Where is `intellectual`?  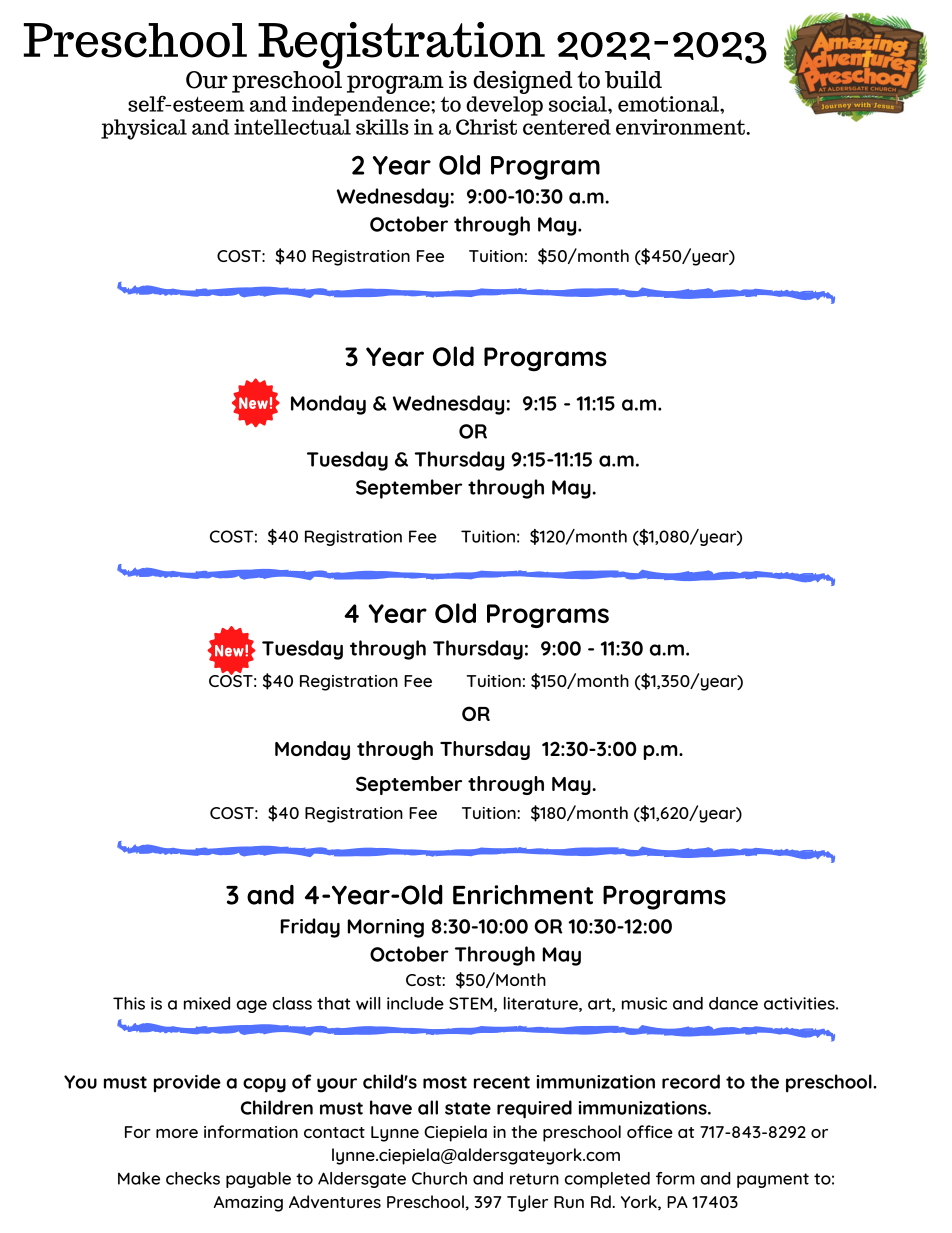 intellectual is located at coordinates (292, 127).
